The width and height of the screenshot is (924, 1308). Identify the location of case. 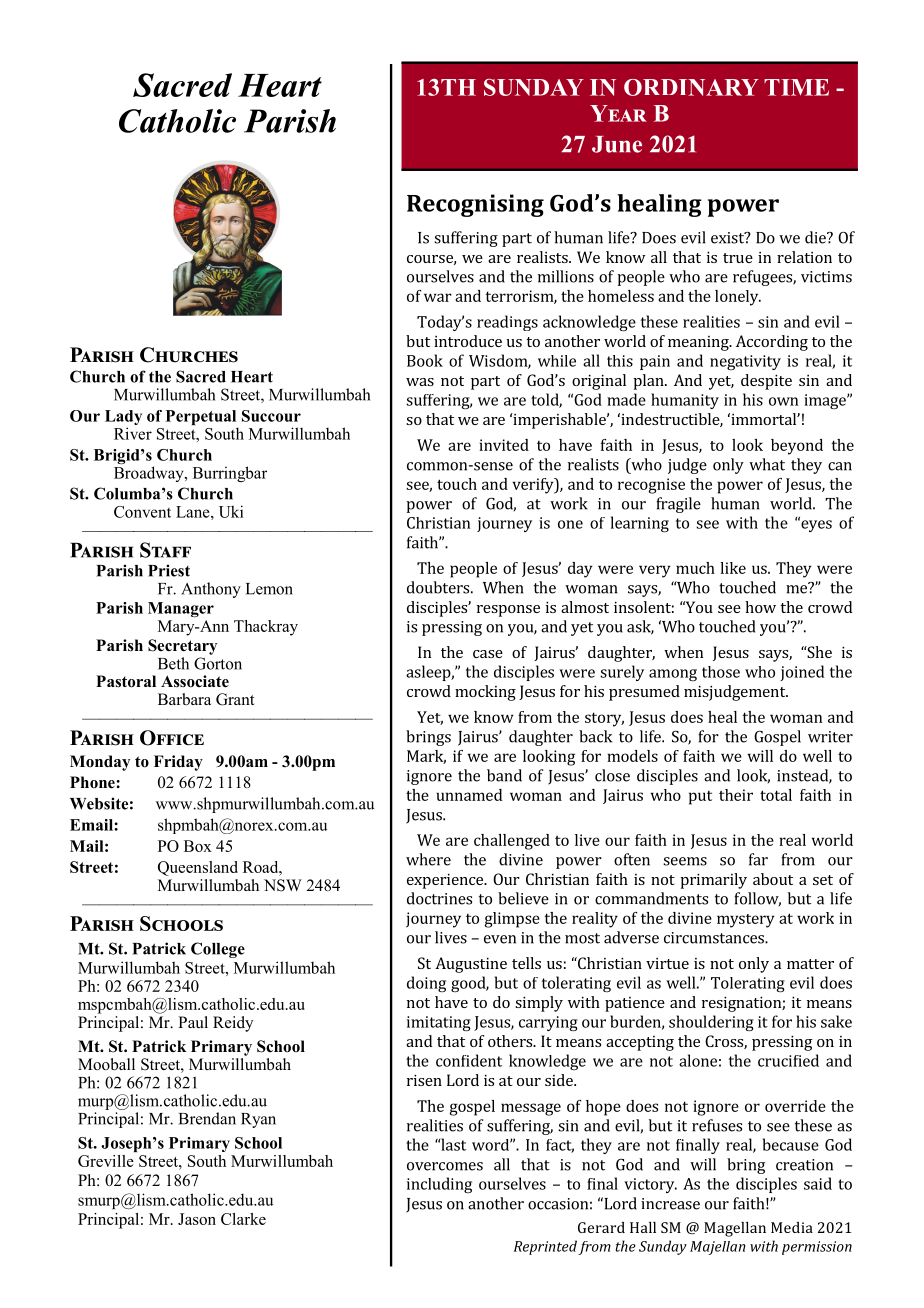
(488, 654).
